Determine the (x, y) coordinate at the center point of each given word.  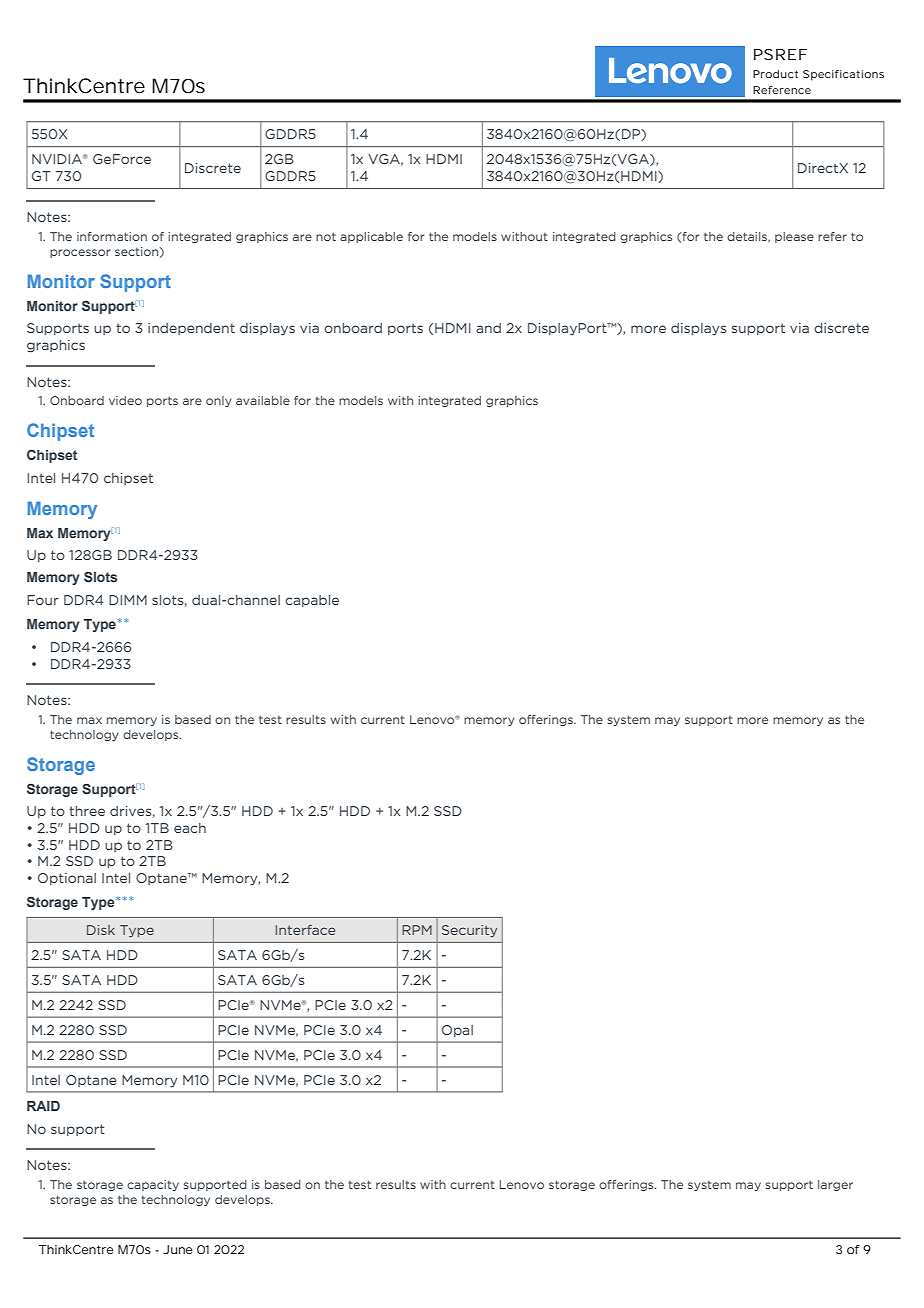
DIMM (128, 600)
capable (312, 601)
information (112, 236)
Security (469, 931)
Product (775, 74)
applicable (371, 237)
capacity (153, 1185)
